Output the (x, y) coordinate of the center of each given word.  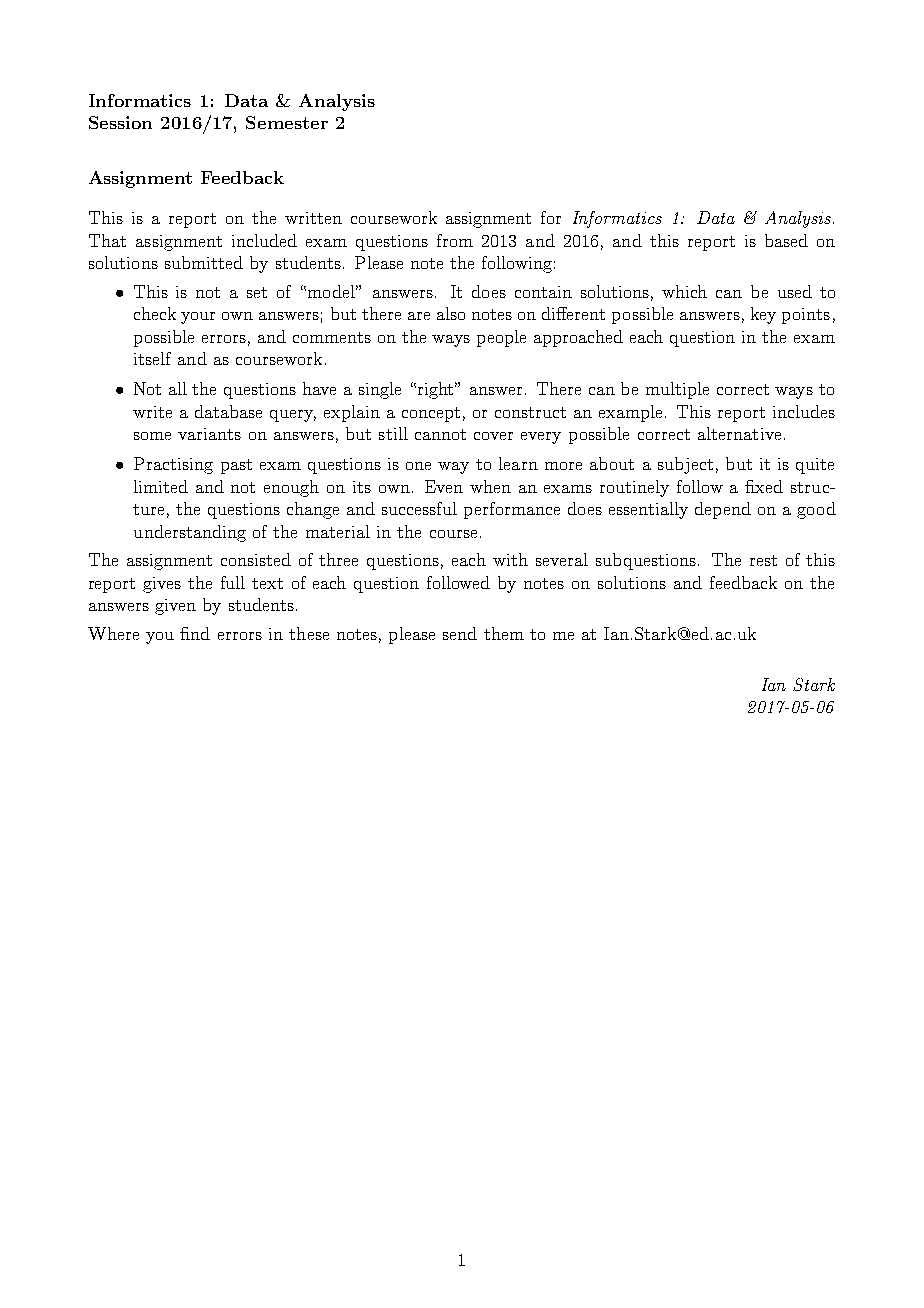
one (418, 466)
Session (120, 122)
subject (685, 465)
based (786, 240)
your (198, 318)
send (460, 633)
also (451, 313)
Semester (287, 122)
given (175, 607)
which (684, 291)
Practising (173, 465)
